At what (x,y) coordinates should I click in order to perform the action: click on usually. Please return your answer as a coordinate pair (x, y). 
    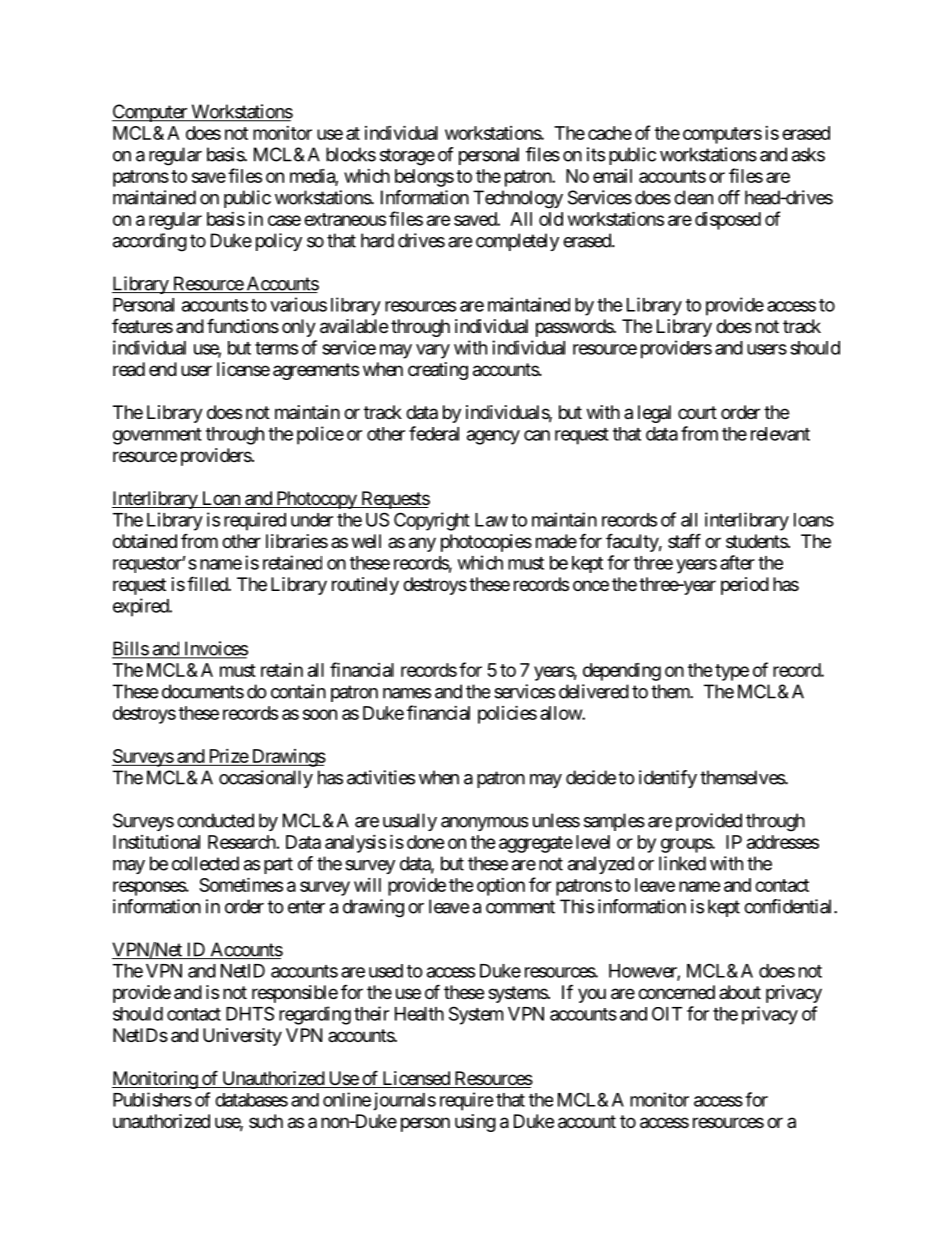
    Looking at the image, I should click on (410, 822).
